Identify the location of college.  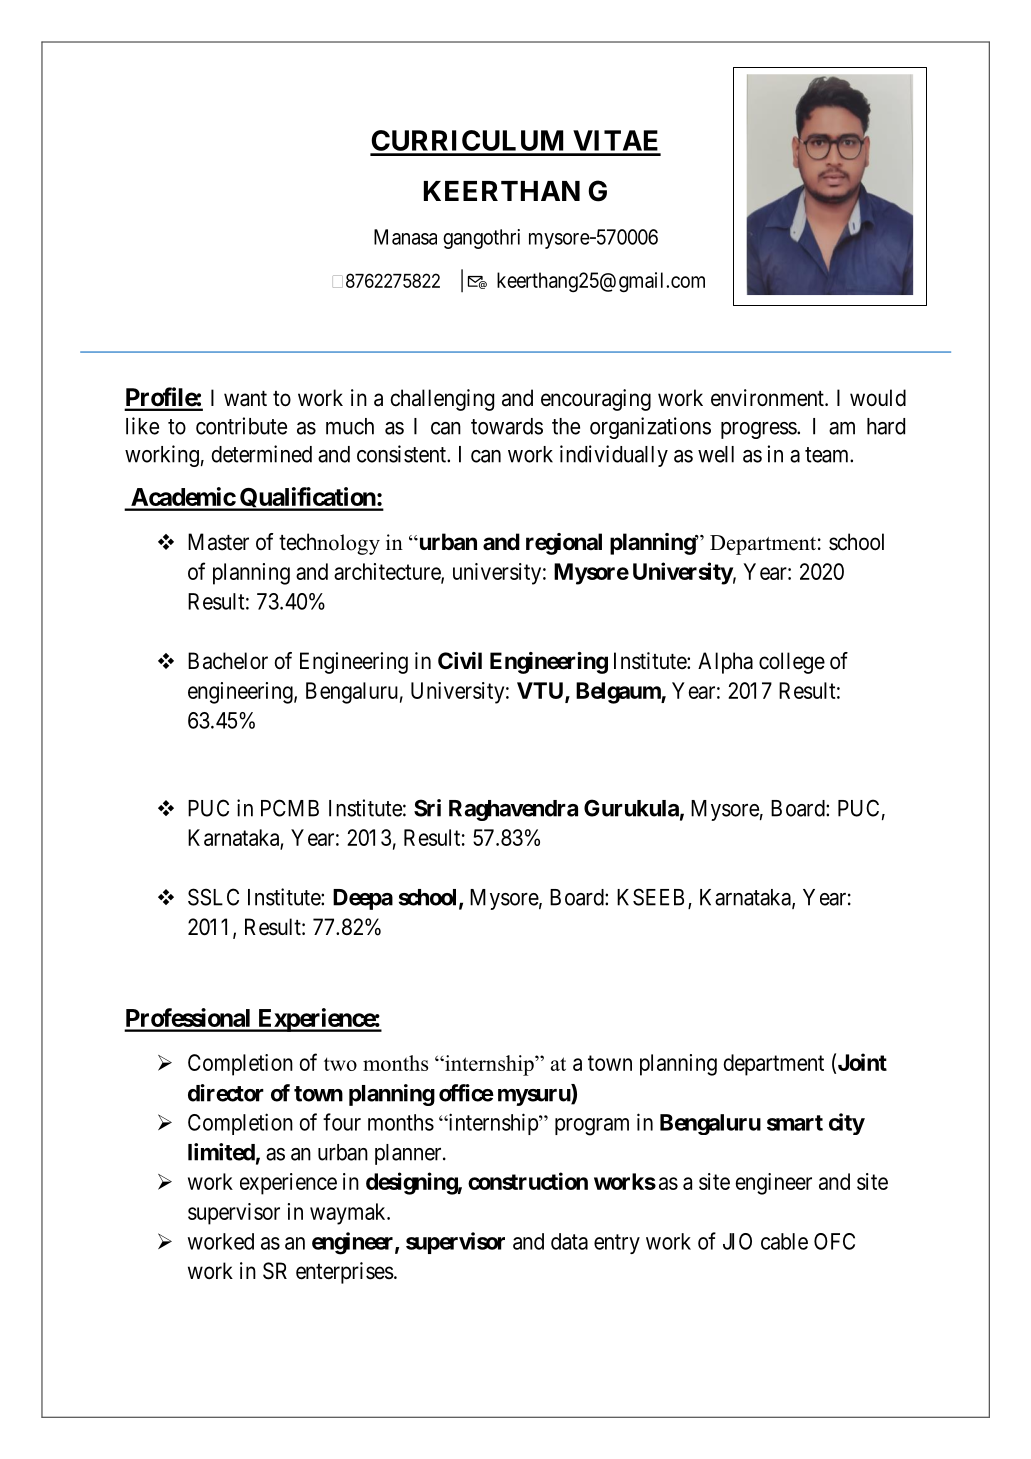
(792, 663).
